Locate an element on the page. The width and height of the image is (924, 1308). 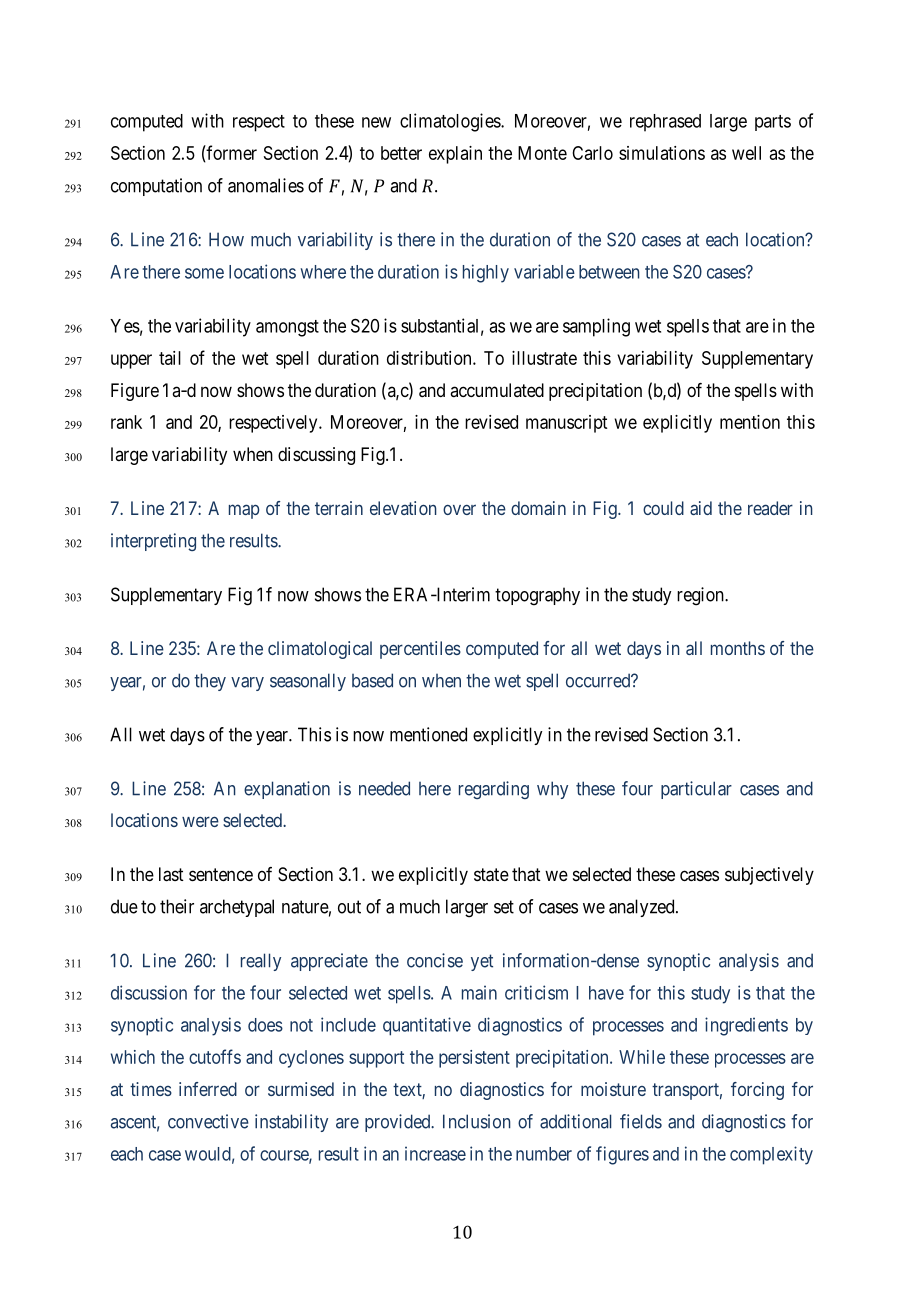
Inclusion is located at coordinates (477, 1121).
